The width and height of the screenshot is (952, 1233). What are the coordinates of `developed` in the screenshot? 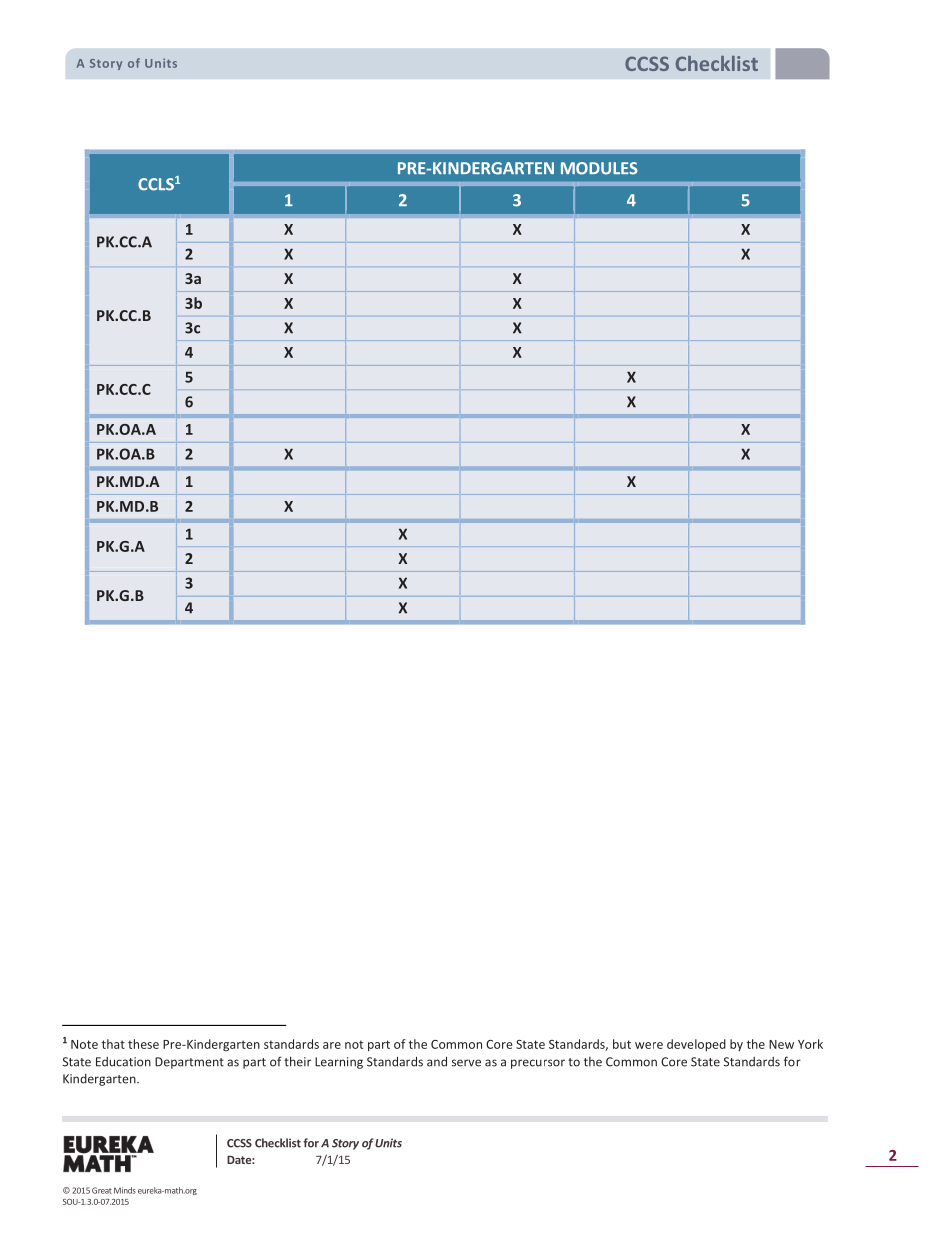 It's located at (696, 1045).
